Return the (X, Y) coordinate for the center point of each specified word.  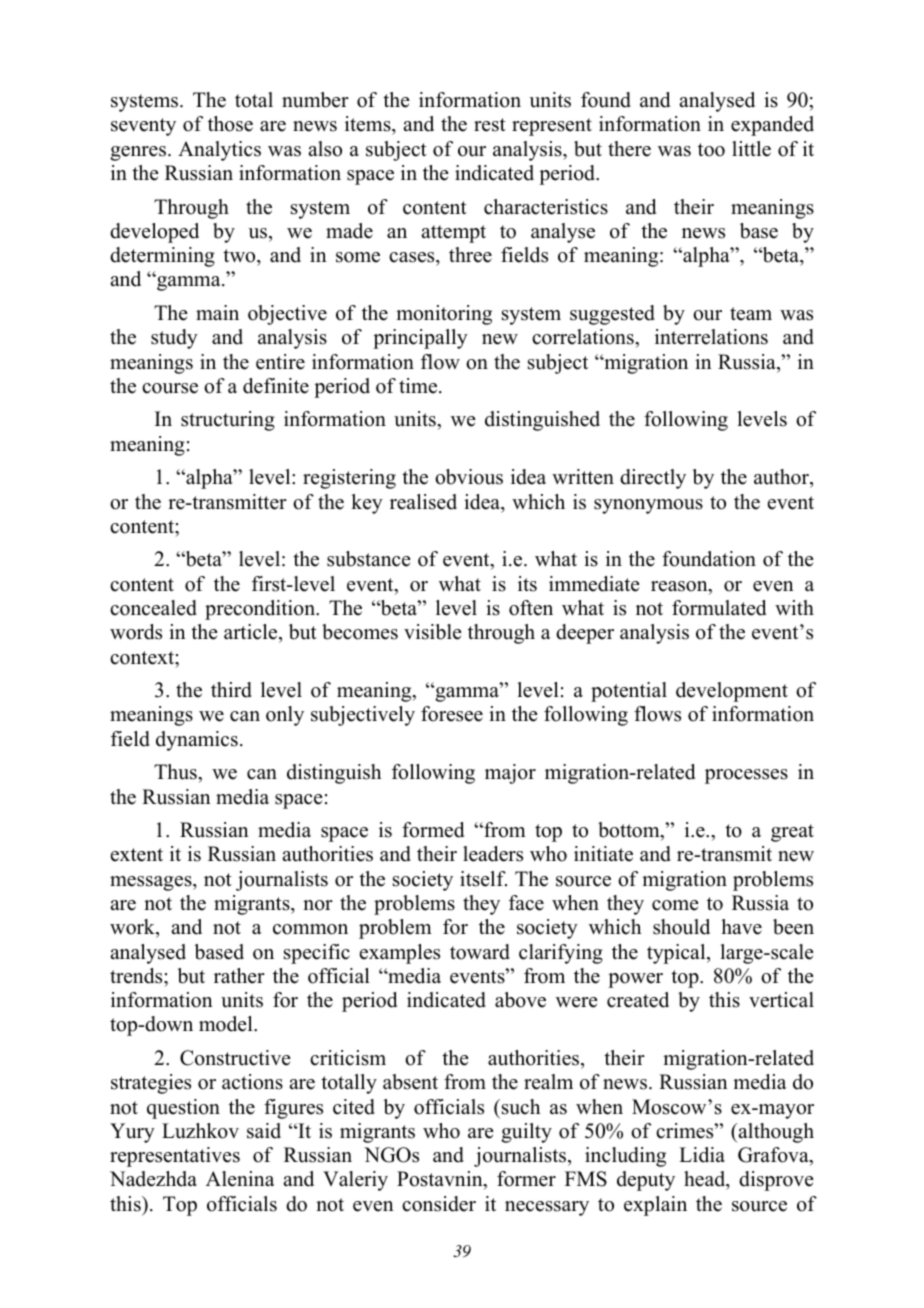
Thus (176, 772)
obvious (469, 477)
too (711, 150)
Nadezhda (153, 1179)
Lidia (702, 1155)
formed (433, 830)
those (230, 124)
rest (490, 125)
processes (746, 776)
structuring (228, 421)
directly (653, 479)
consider (439, 1204)
